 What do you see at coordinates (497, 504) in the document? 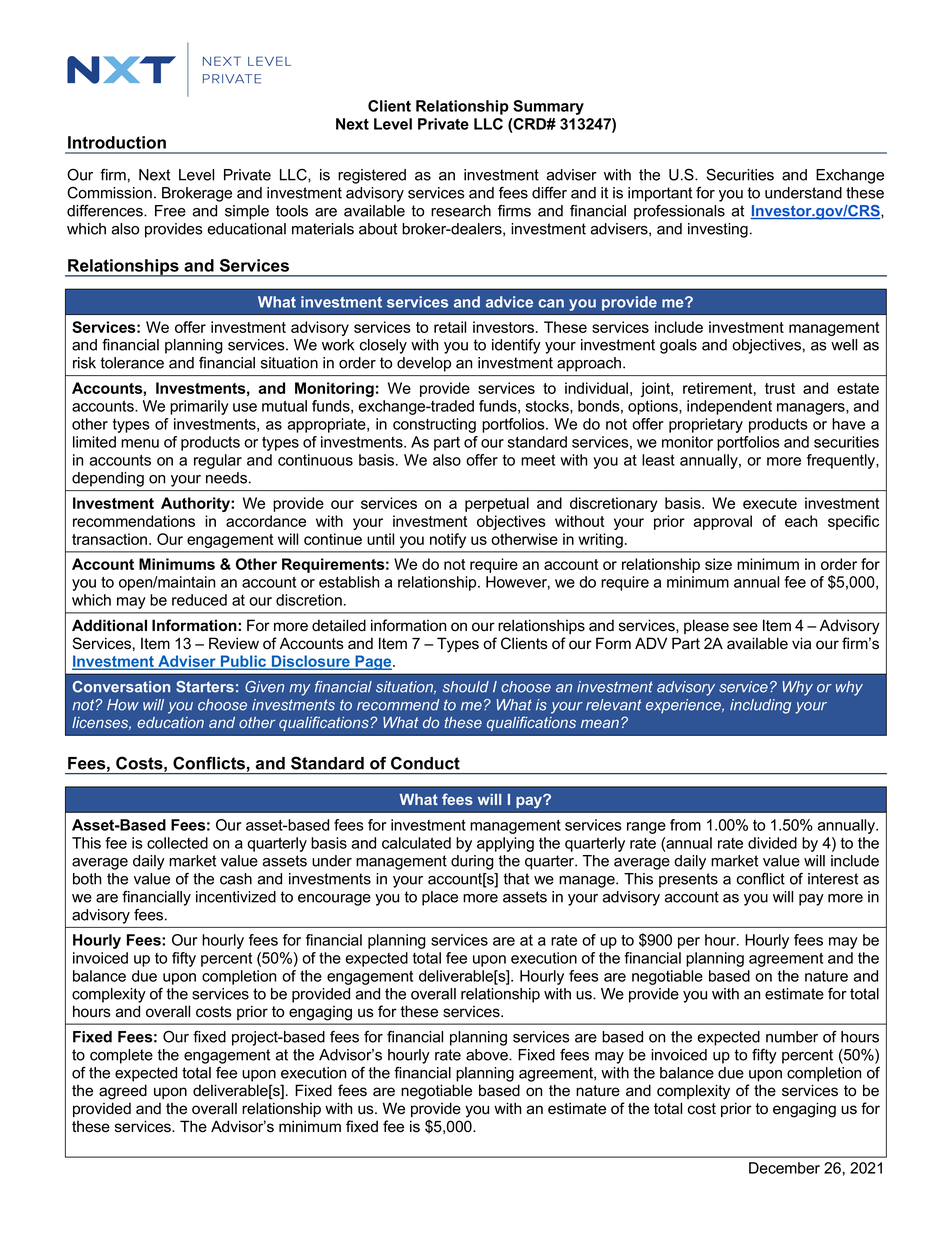
I see `perpetual` at bounding box center [497, 504].
